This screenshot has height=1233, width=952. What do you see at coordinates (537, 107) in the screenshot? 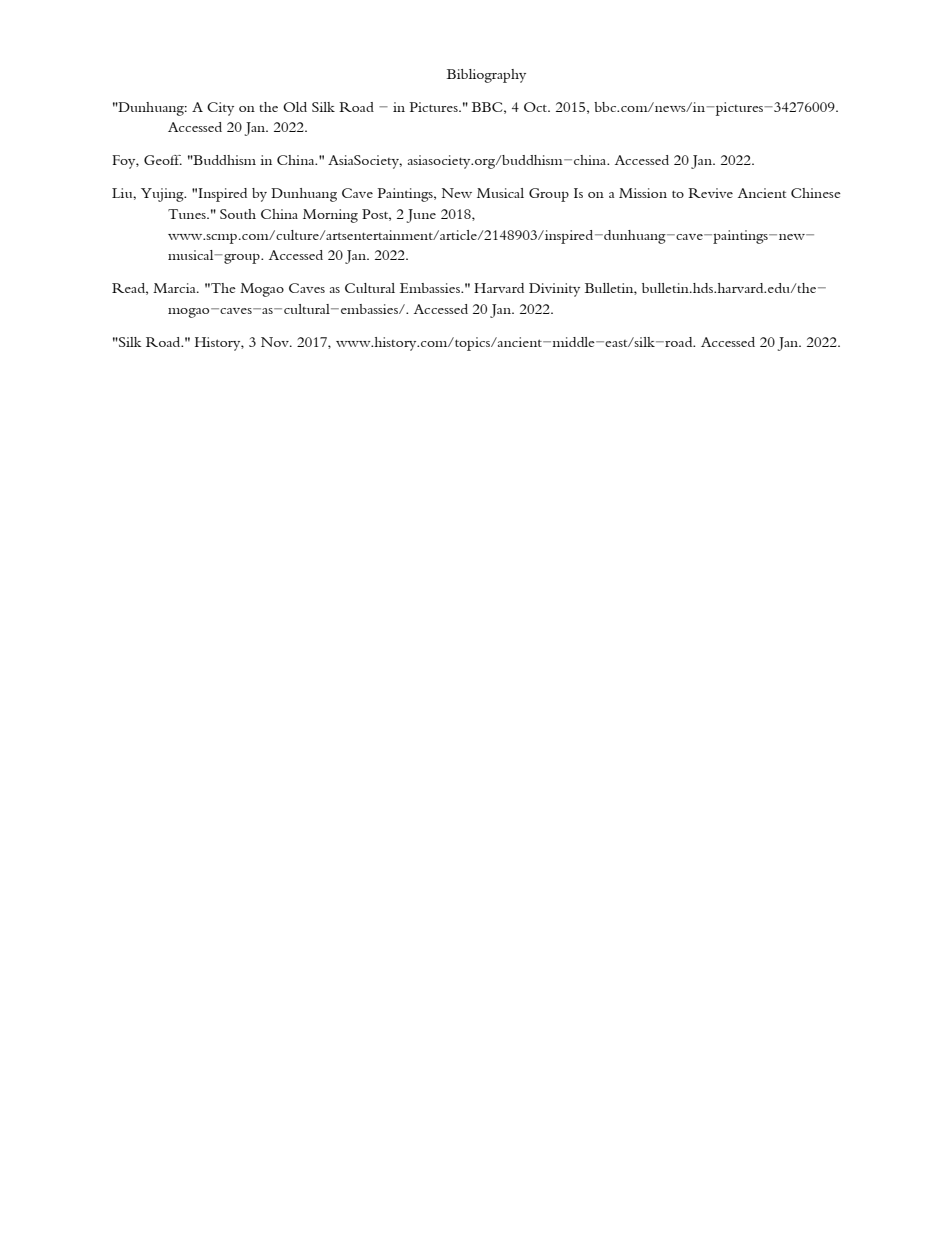
I see `Oct` at bounding box center [537, 107].
